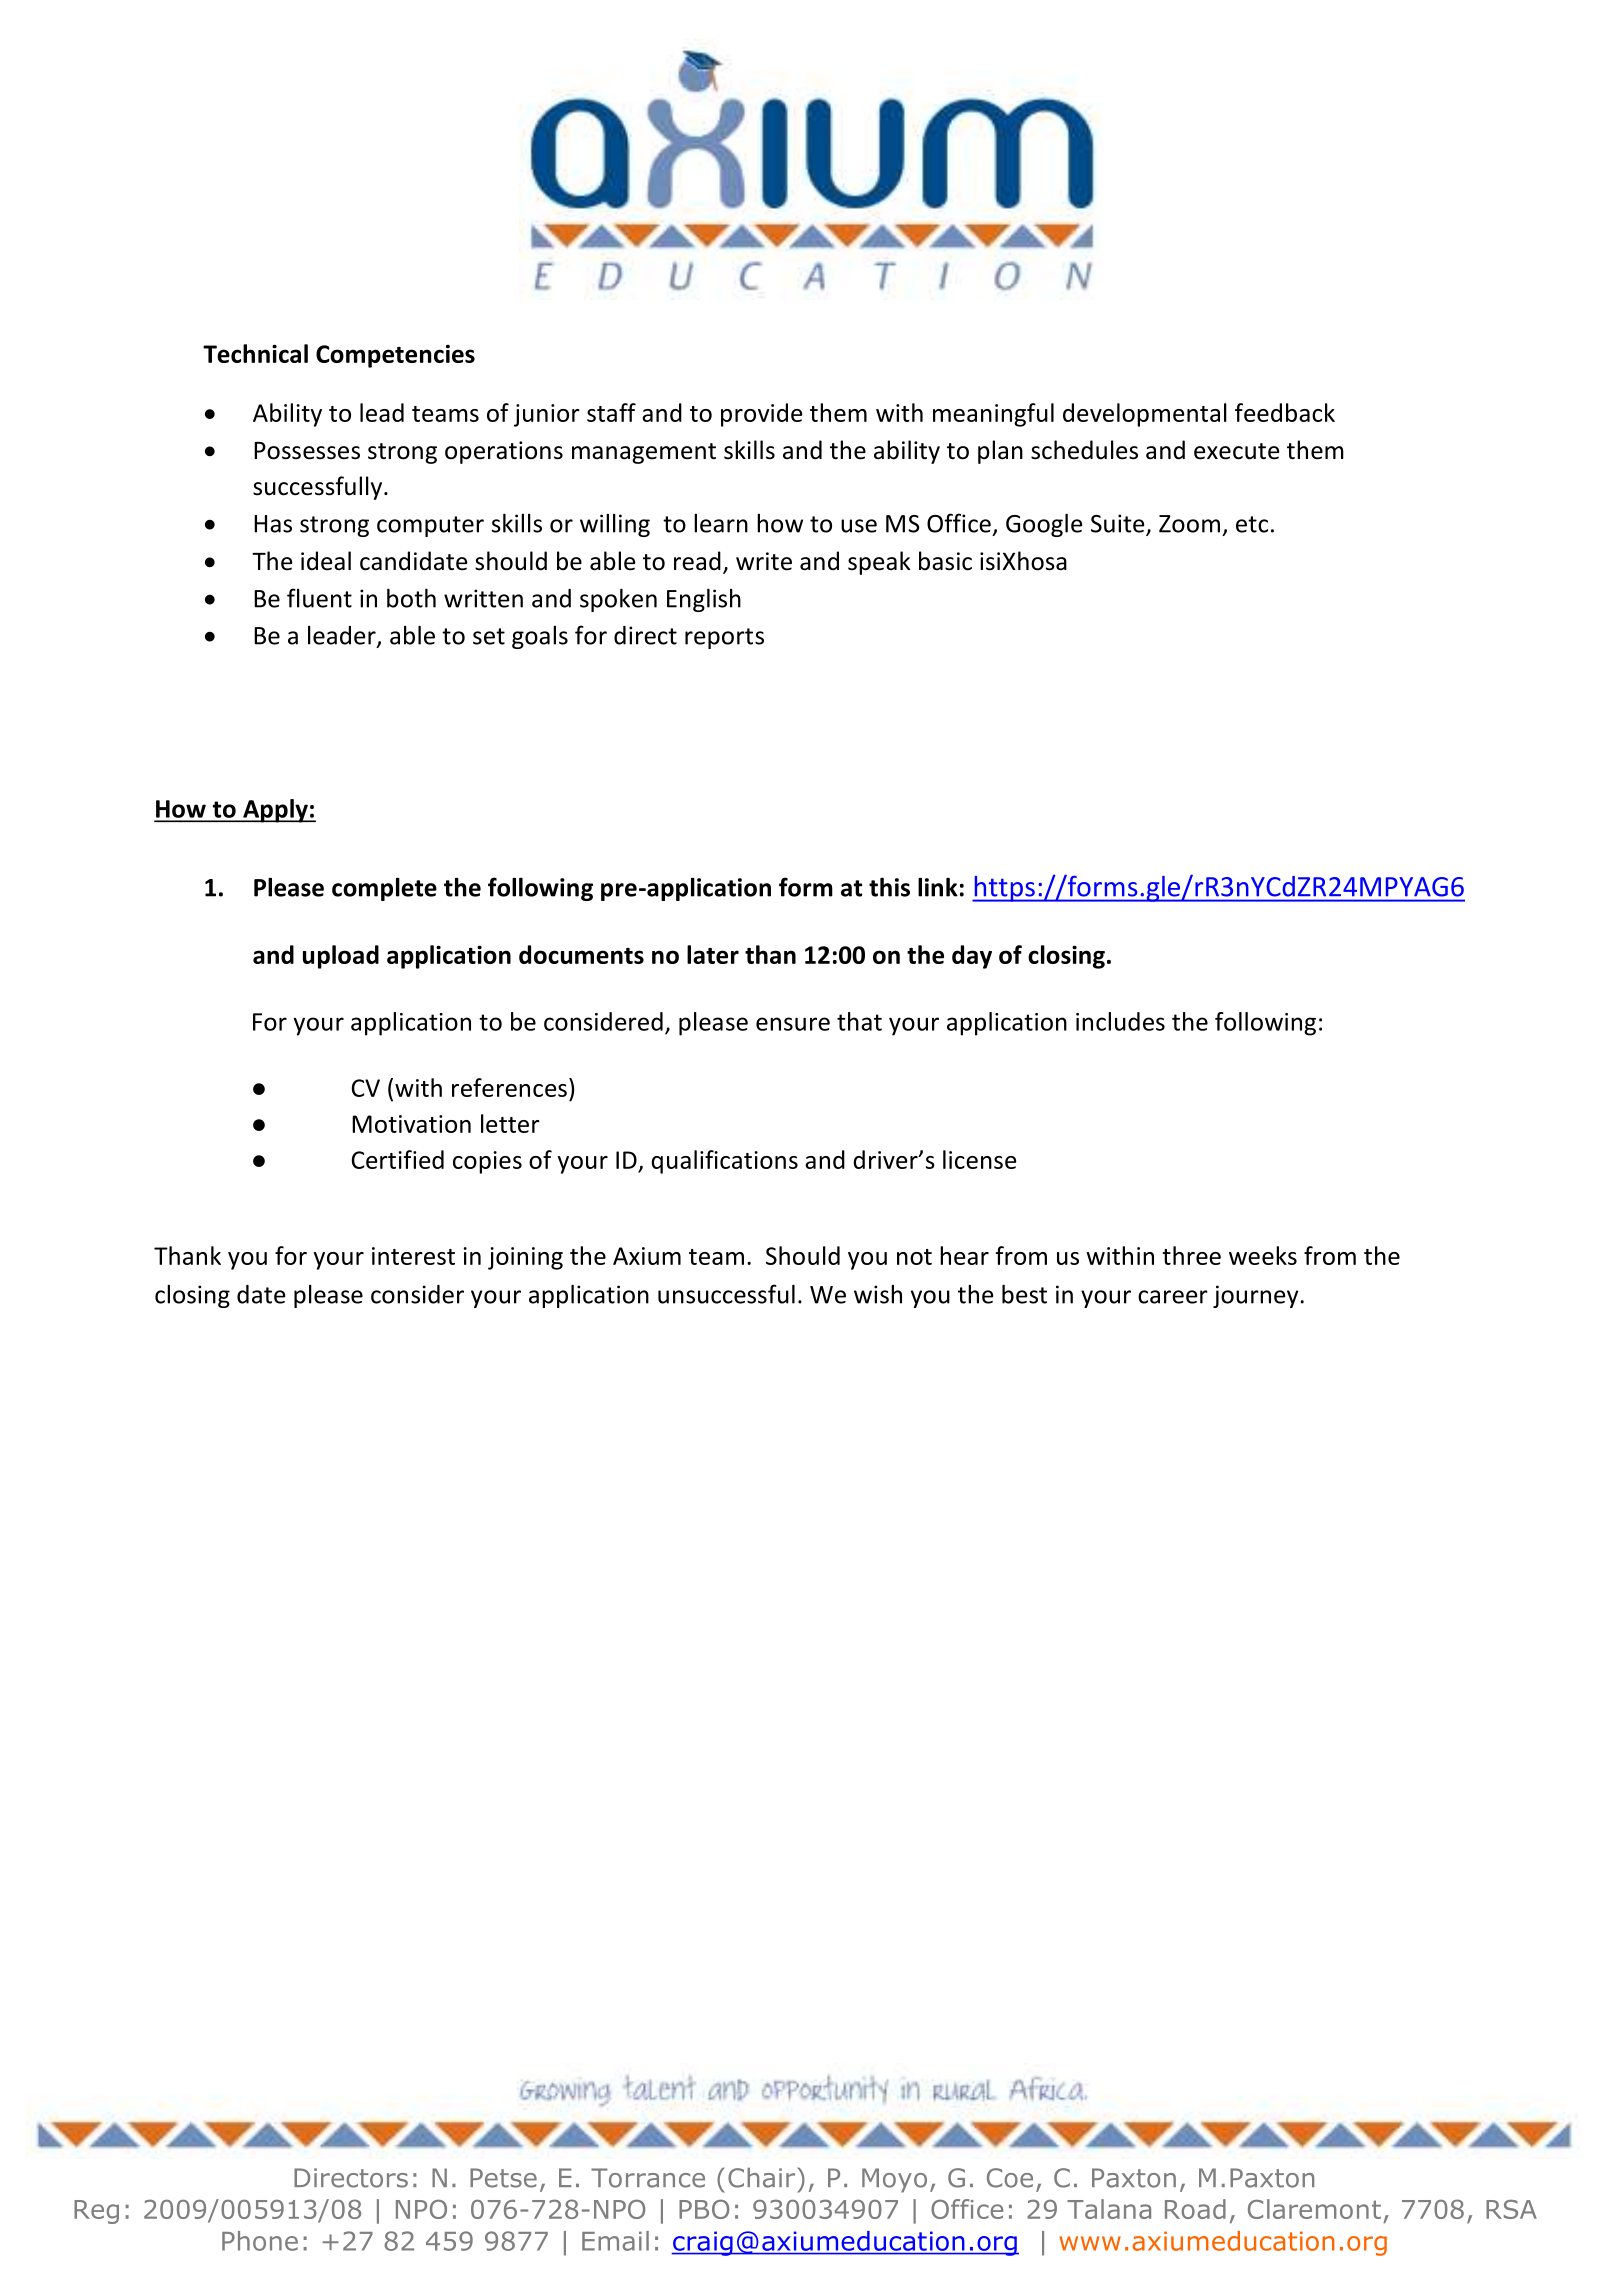 Image resolution: width=1622 pixels, height=2294 pixels. What do you see at coordinates (260, 2241) in the page?
I see `Phone` at bounding box center [260, 2241].
